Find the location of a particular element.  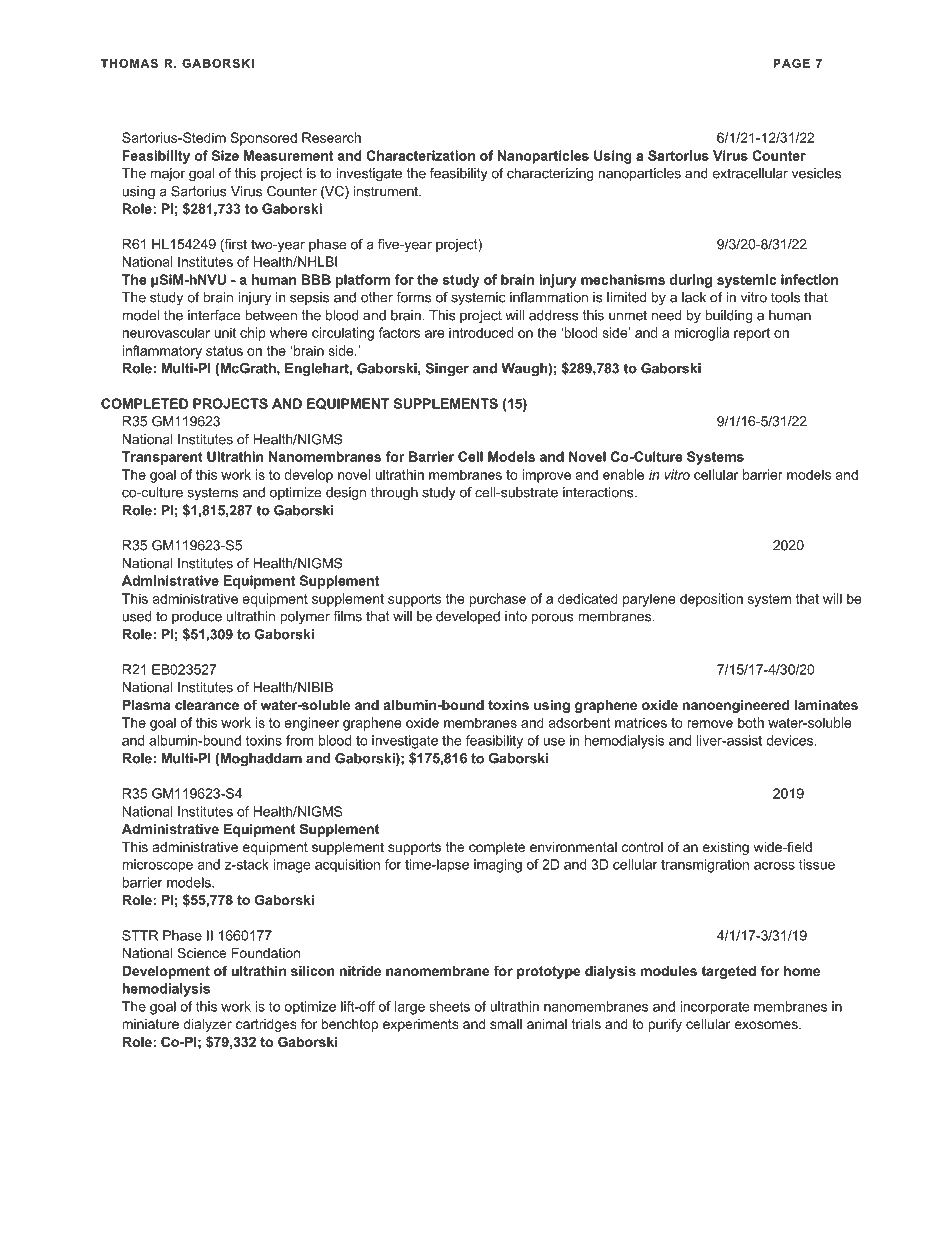

sheets is located at coordinates (449, 1006).
